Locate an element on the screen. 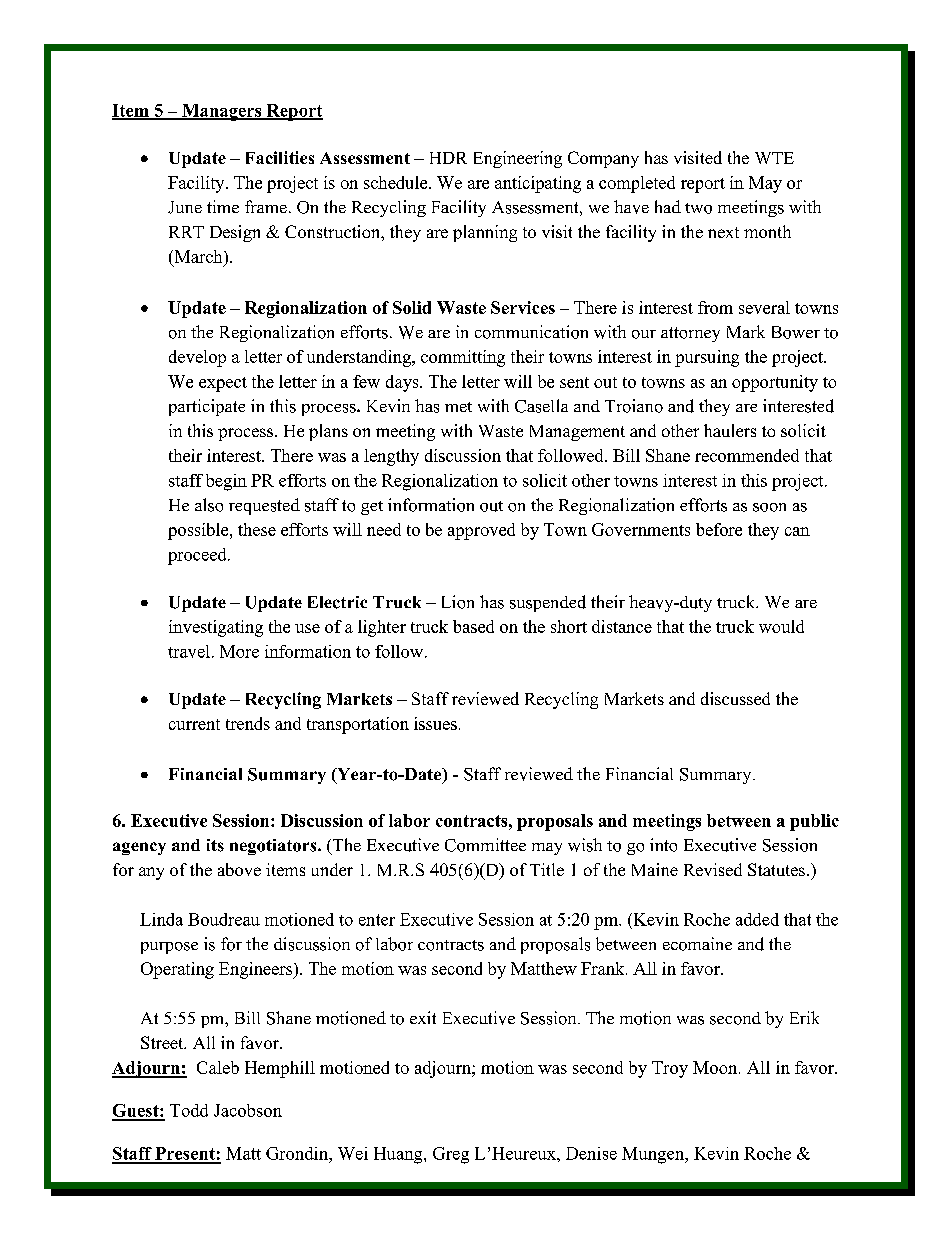  Managers is located at coordinates (222, 112).
